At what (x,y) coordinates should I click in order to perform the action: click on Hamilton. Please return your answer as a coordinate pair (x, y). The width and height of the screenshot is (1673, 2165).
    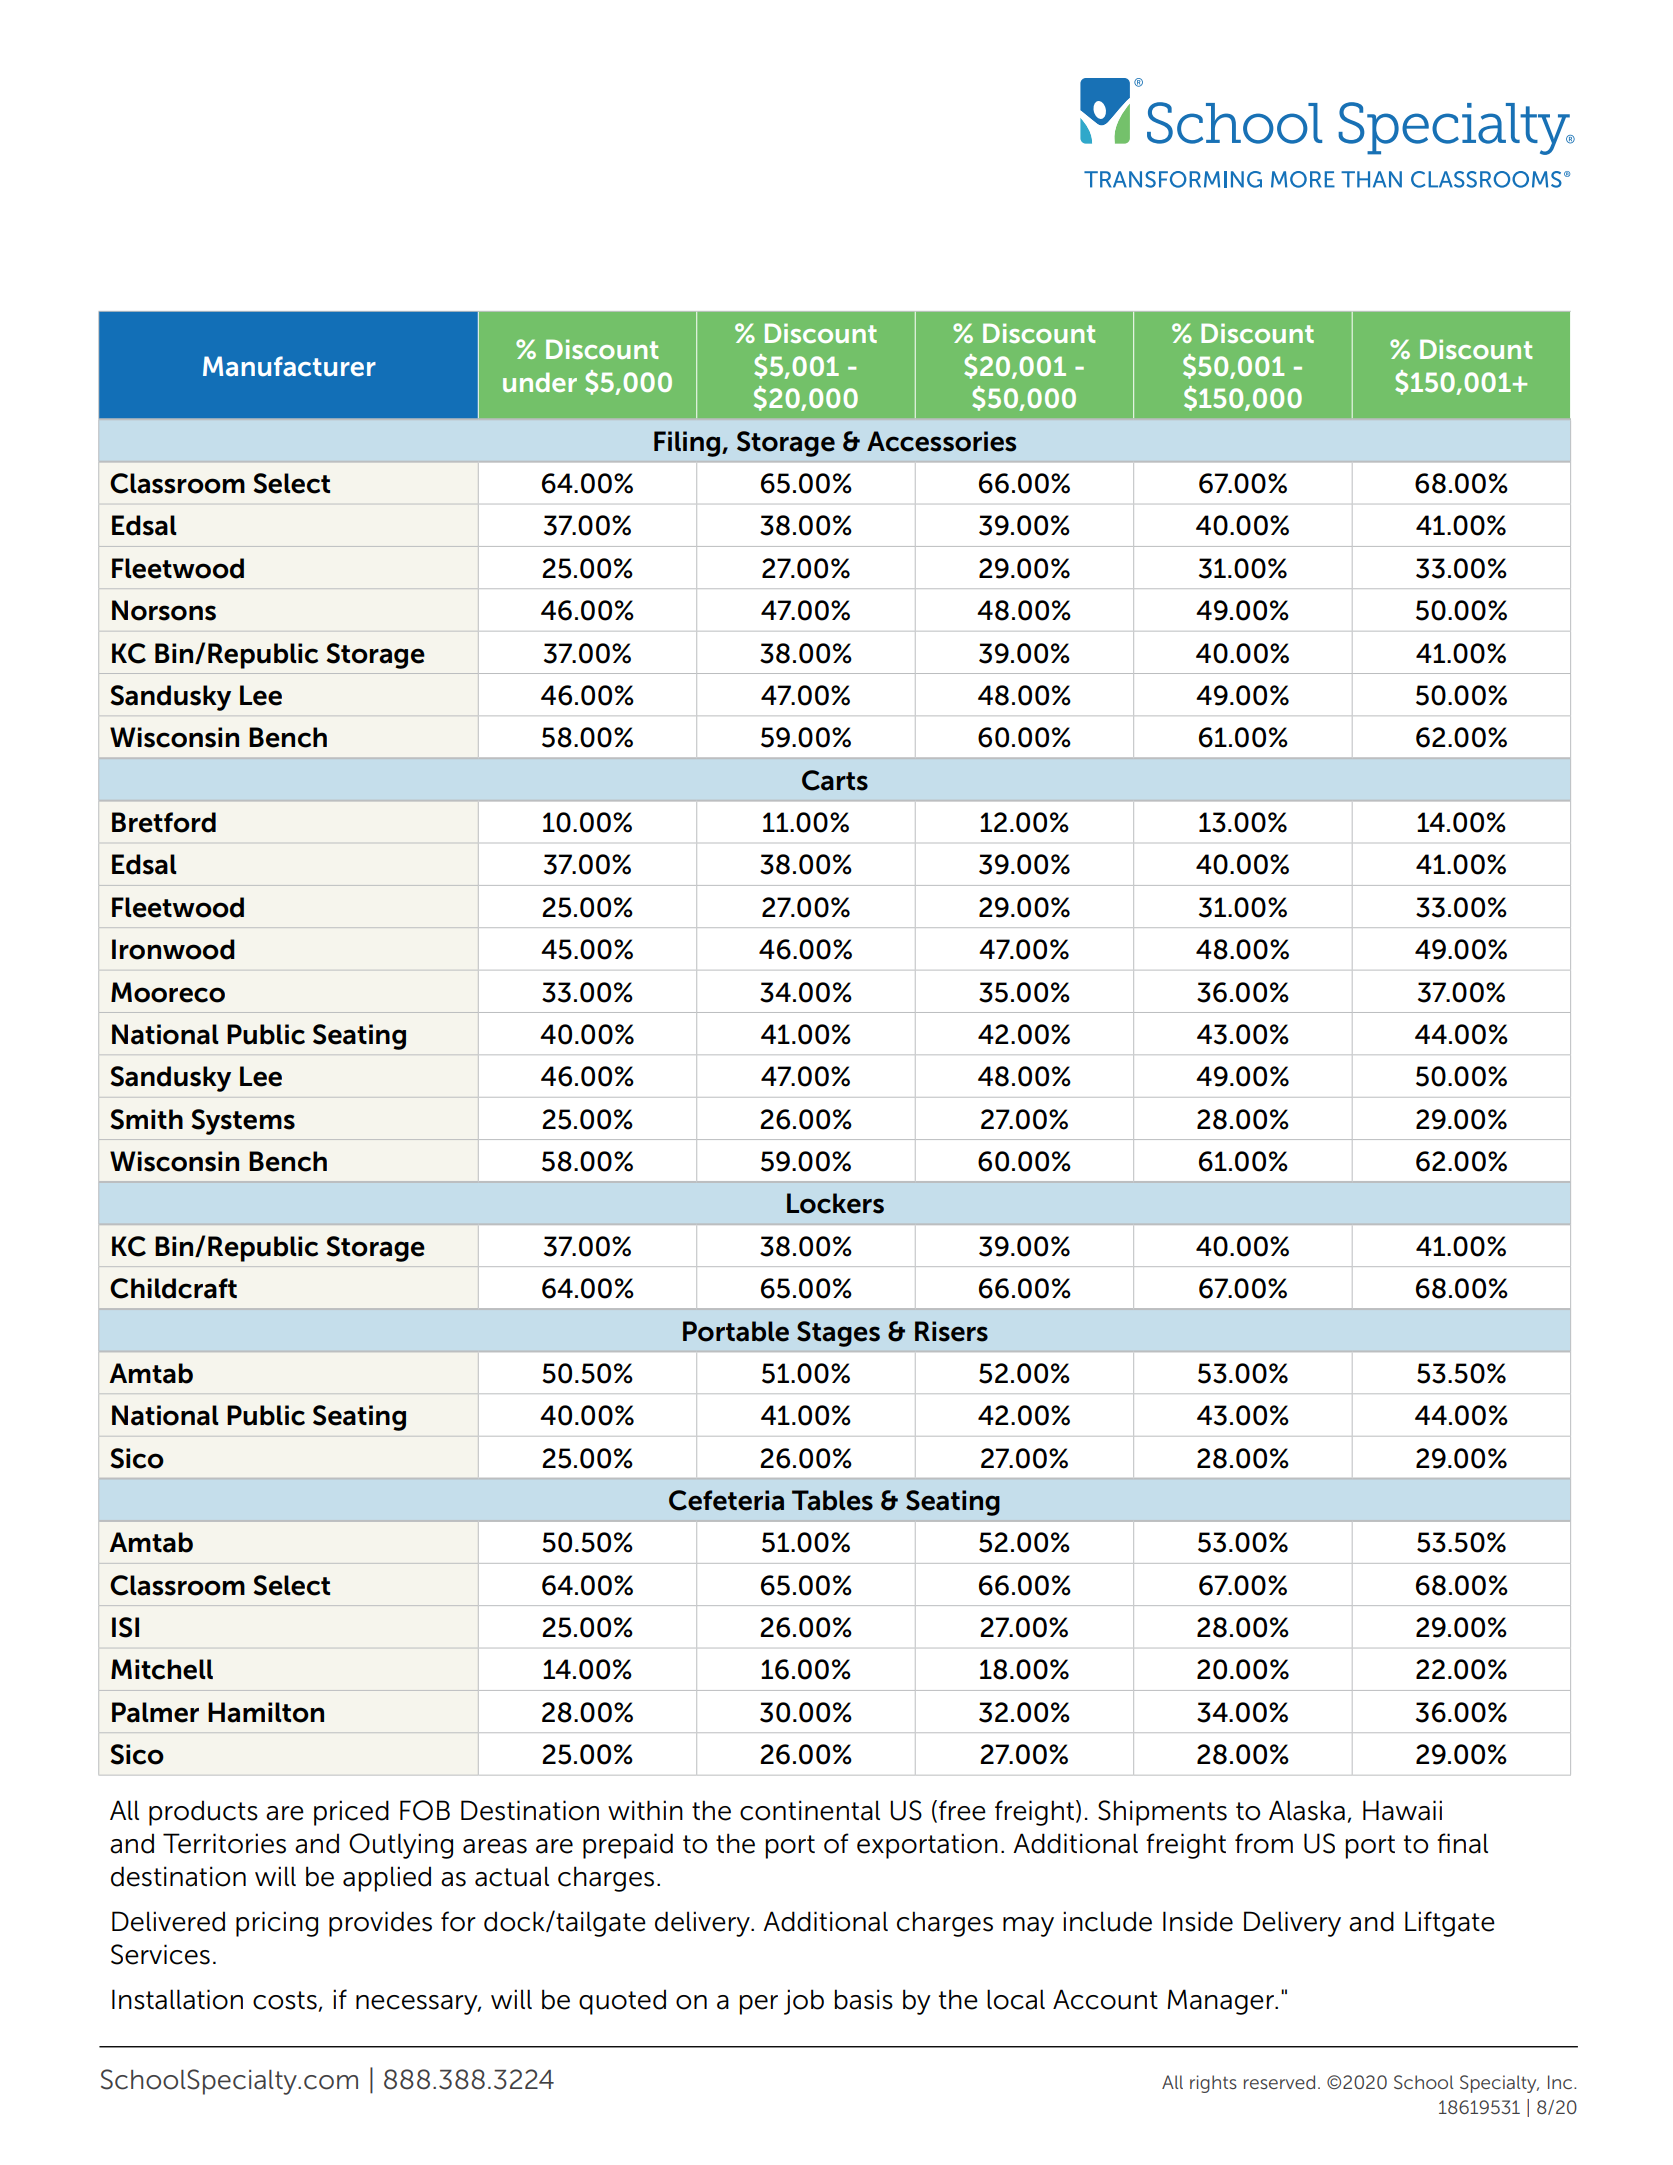
    Looking at the image, I should click on (266, 1712).
